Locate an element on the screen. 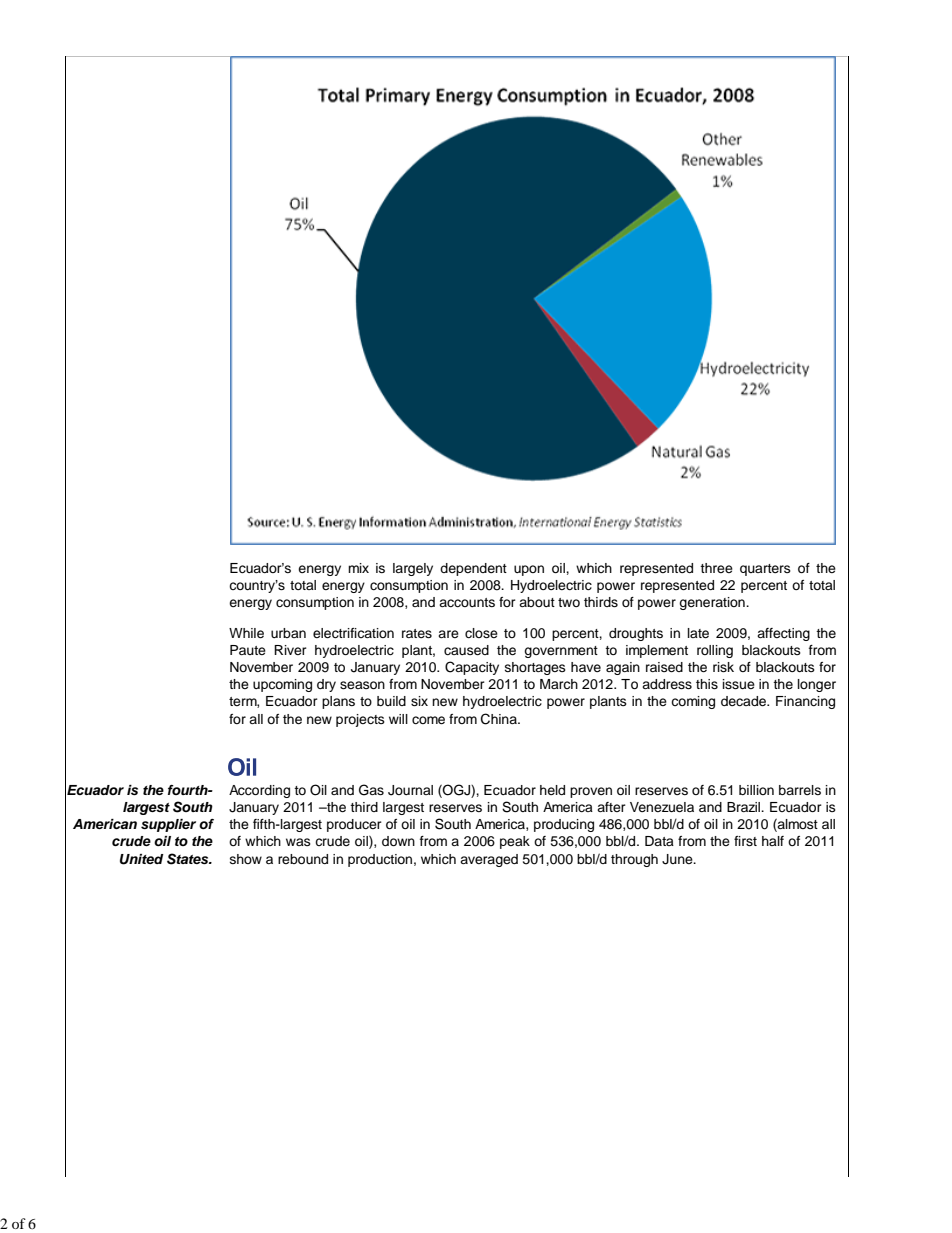  averaged is located at coordinates (489, 860).
